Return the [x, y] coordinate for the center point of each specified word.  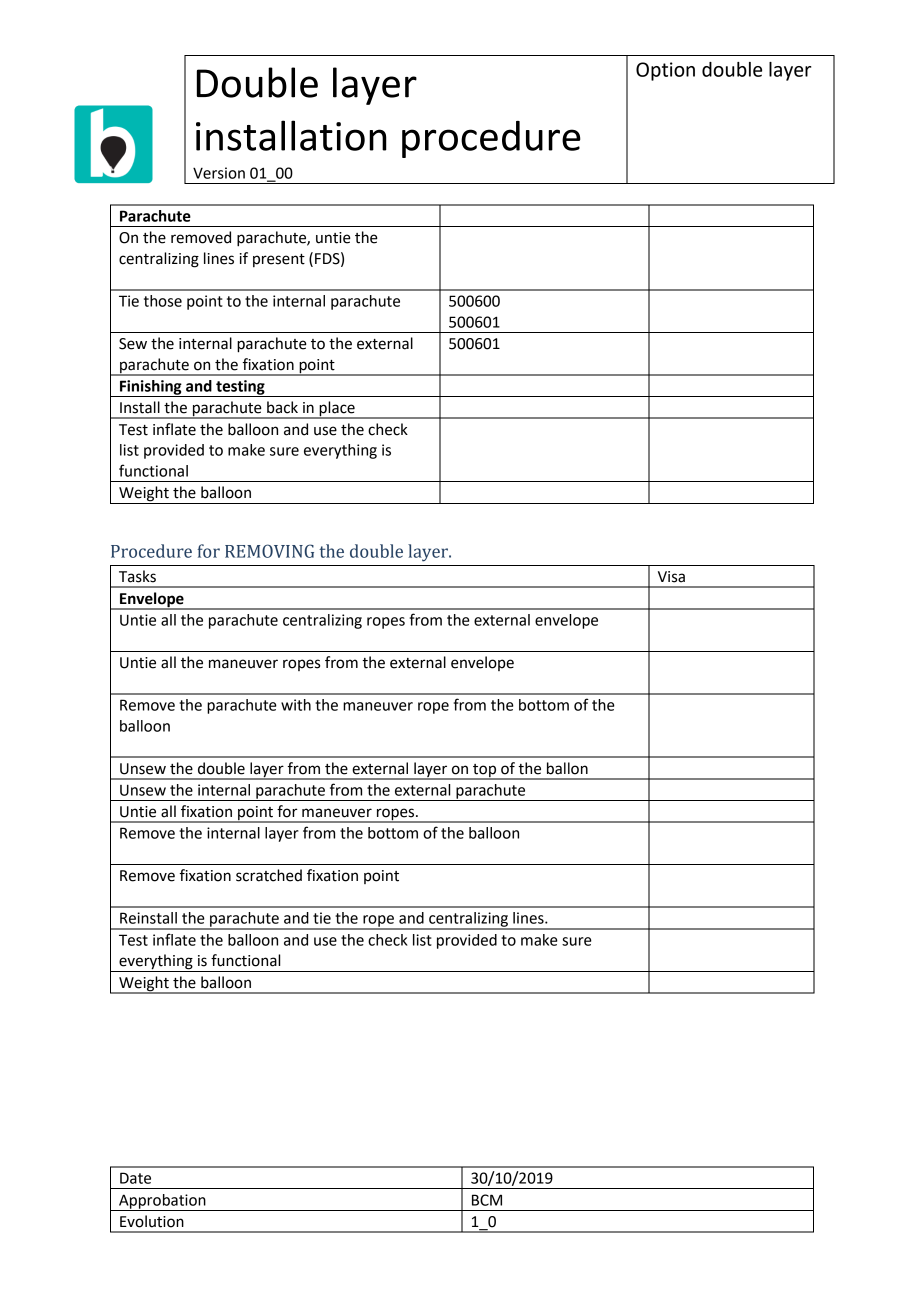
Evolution [152, 1221]
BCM [487, 1200]
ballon [567, 768]
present [279, 260]
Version [219, 173]
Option [665, 71]
